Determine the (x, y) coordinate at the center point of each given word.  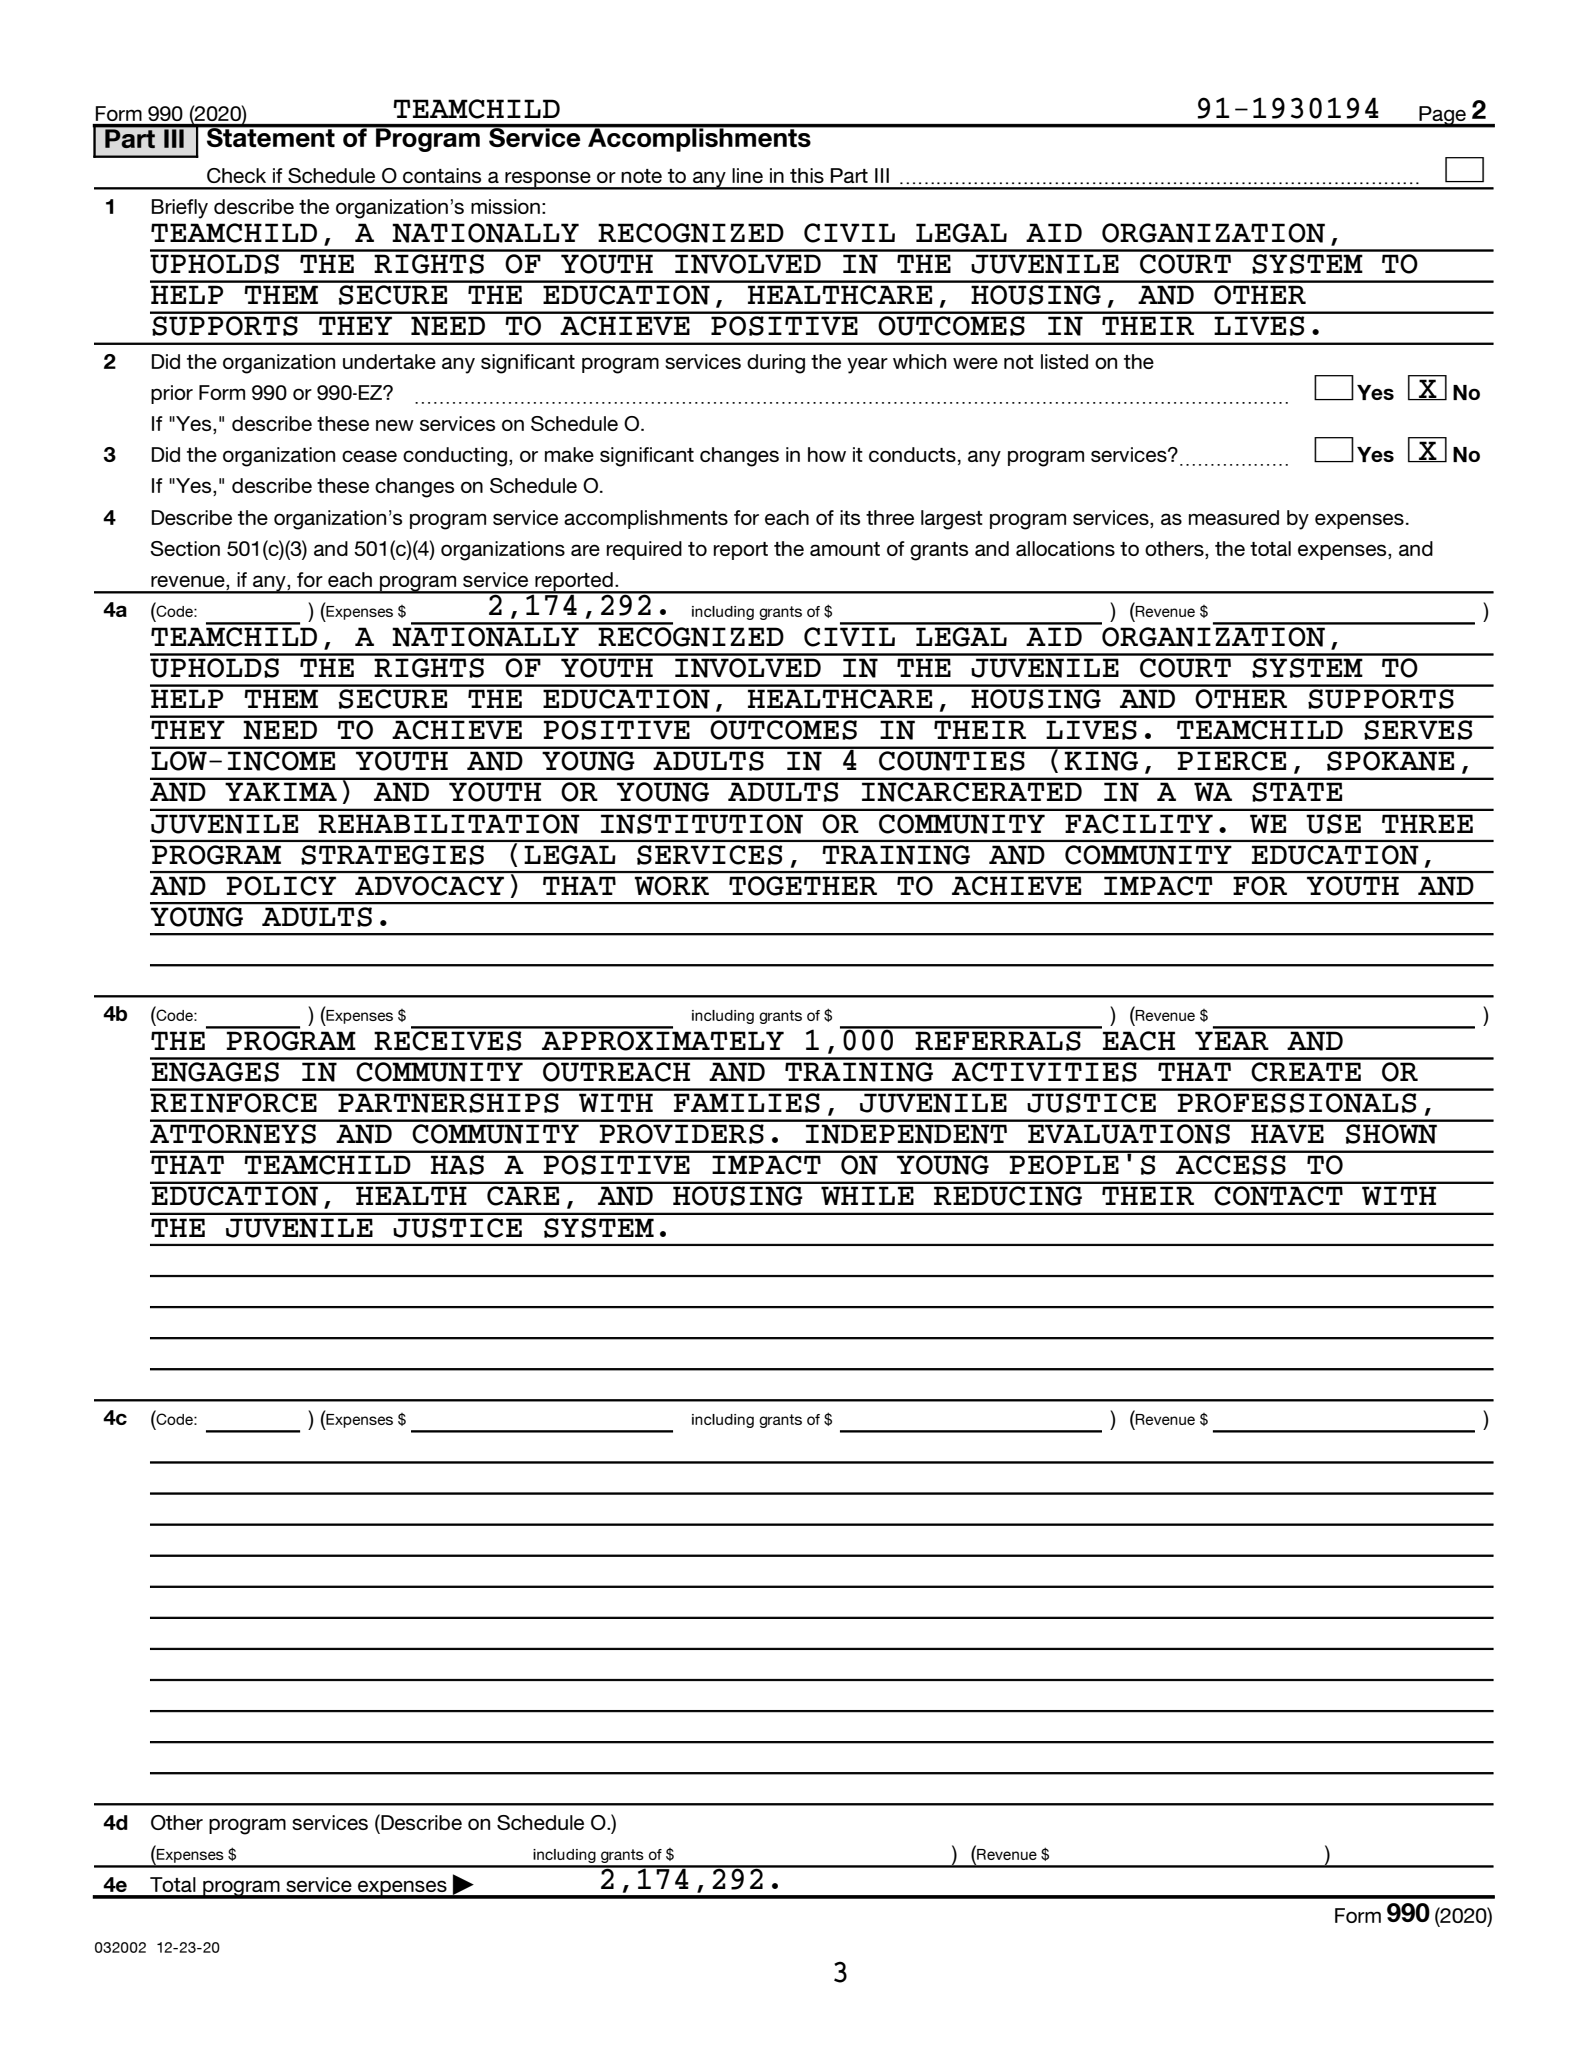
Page (1442, 116)
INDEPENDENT (906, 1134)
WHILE (867, 1195)
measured (1234, 517)
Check (236, 175)
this (807, 175)
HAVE (1287, 1133)
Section (185, 548)
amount (845, 549)
